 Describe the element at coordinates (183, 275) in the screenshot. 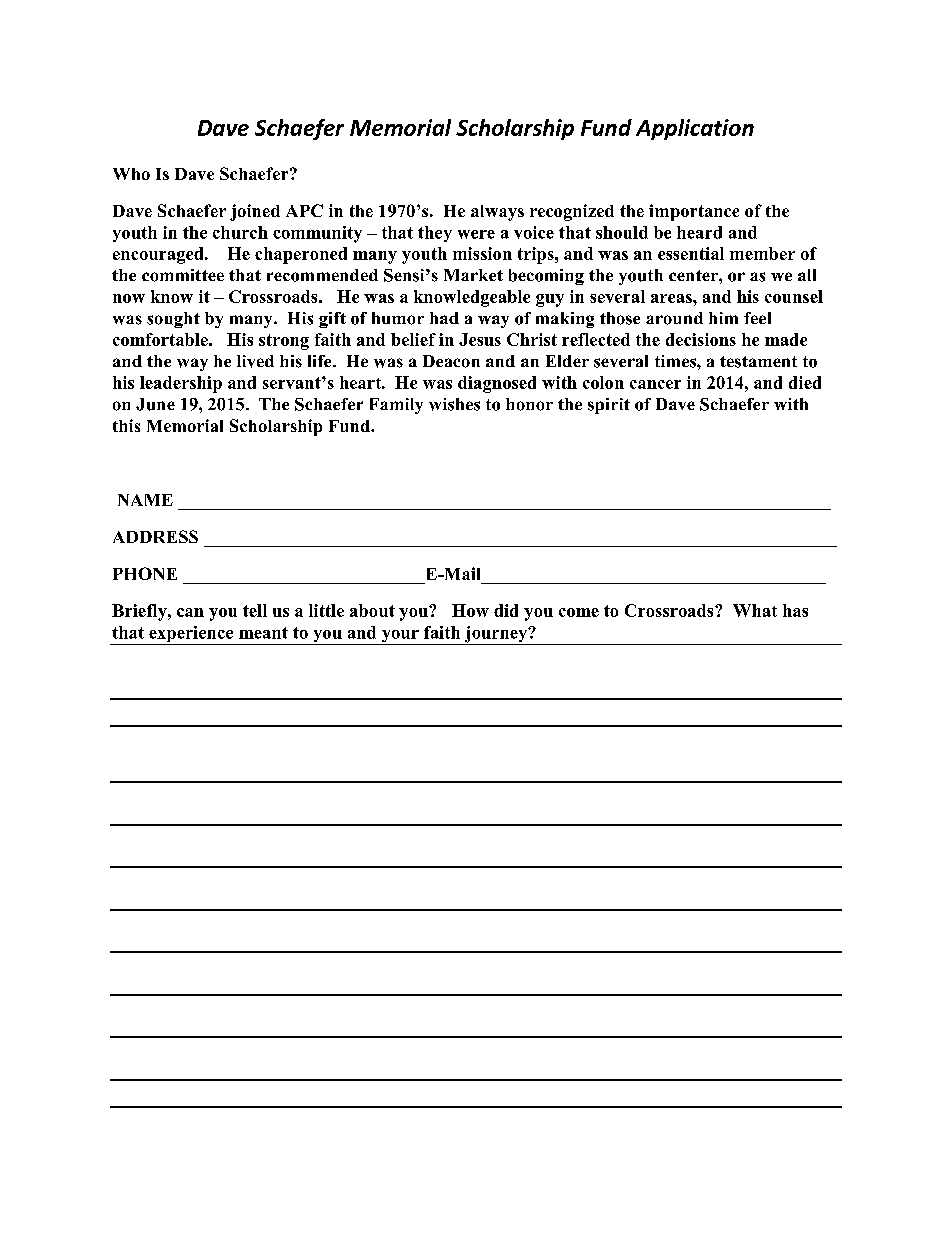

I see `committee` at that location.
